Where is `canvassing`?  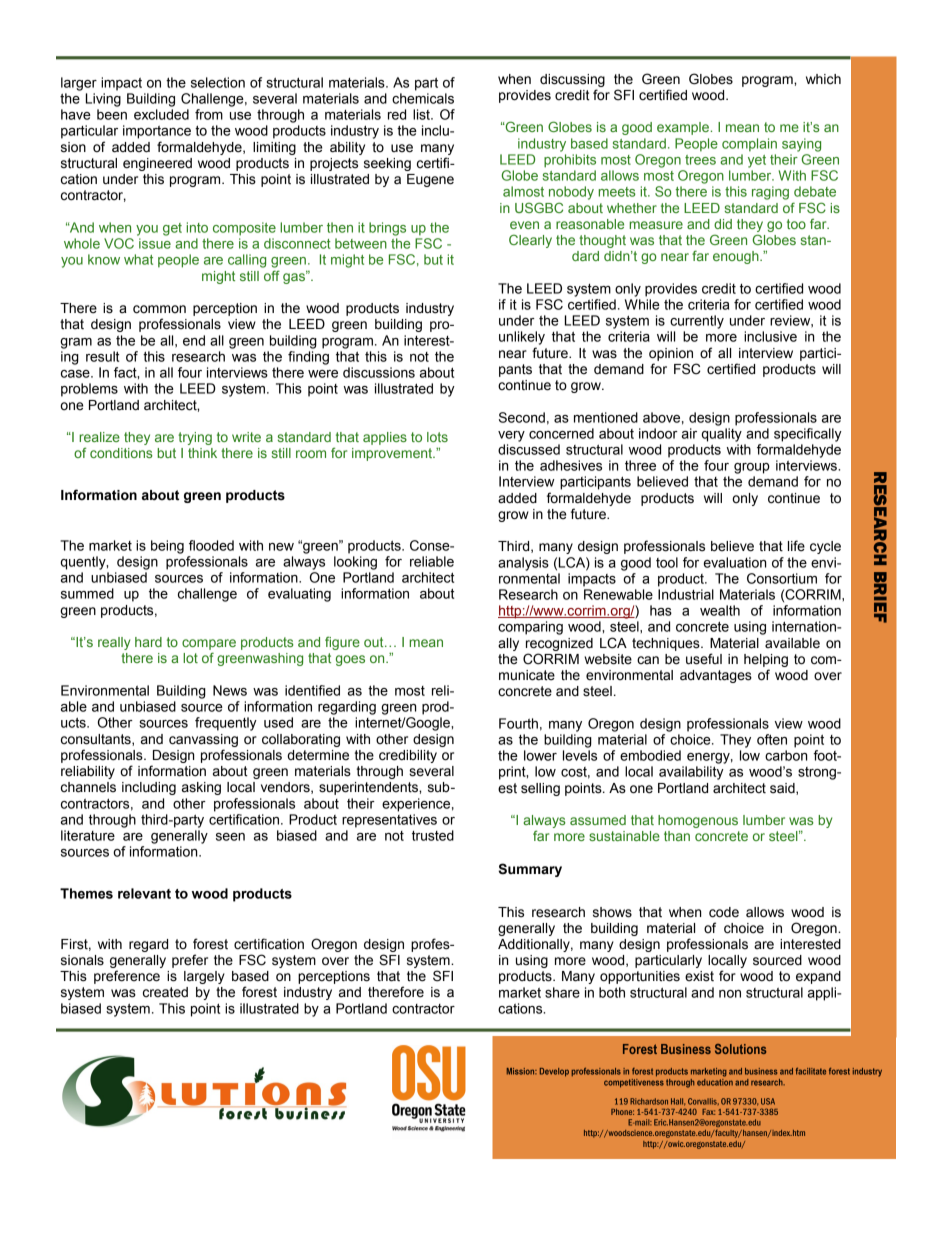
canvassing is located at coordinates (203, 740).
